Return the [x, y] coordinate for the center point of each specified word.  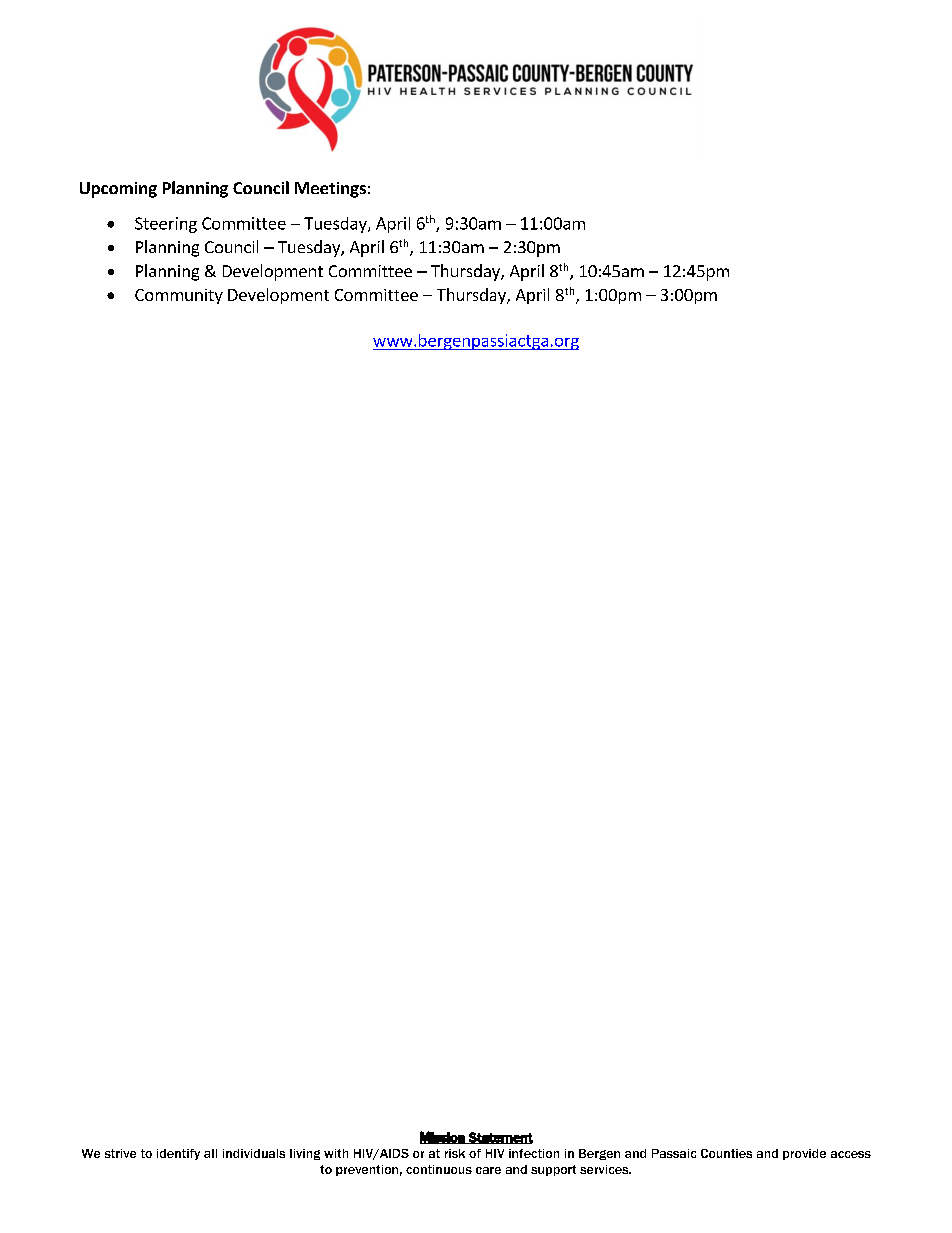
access [851, 1154]
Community [179, 296]
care [488, 1170]
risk [455, 1153]
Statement [500, 1138]
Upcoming [118, 190]
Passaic [674, 1153]
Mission [443, 1137]
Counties [726, 1153]
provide [804, 1154]
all [210, 1153]
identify [178, 1154]
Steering [166, 225]
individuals [254, 1153]
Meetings [330, 190]
